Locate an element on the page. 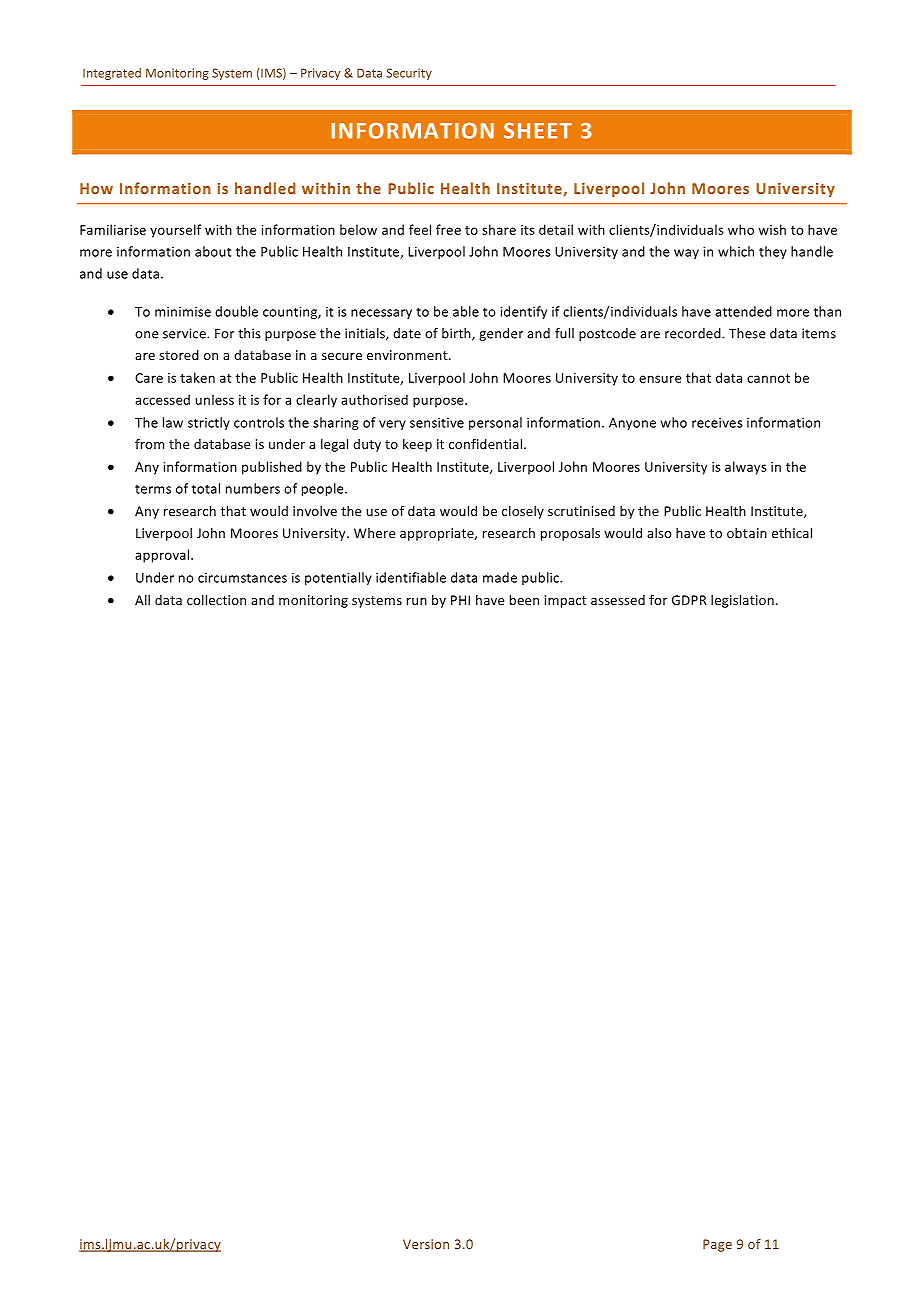 The height and width of the document is (1308, 924). Page is located at coordinates (717, 1245).
